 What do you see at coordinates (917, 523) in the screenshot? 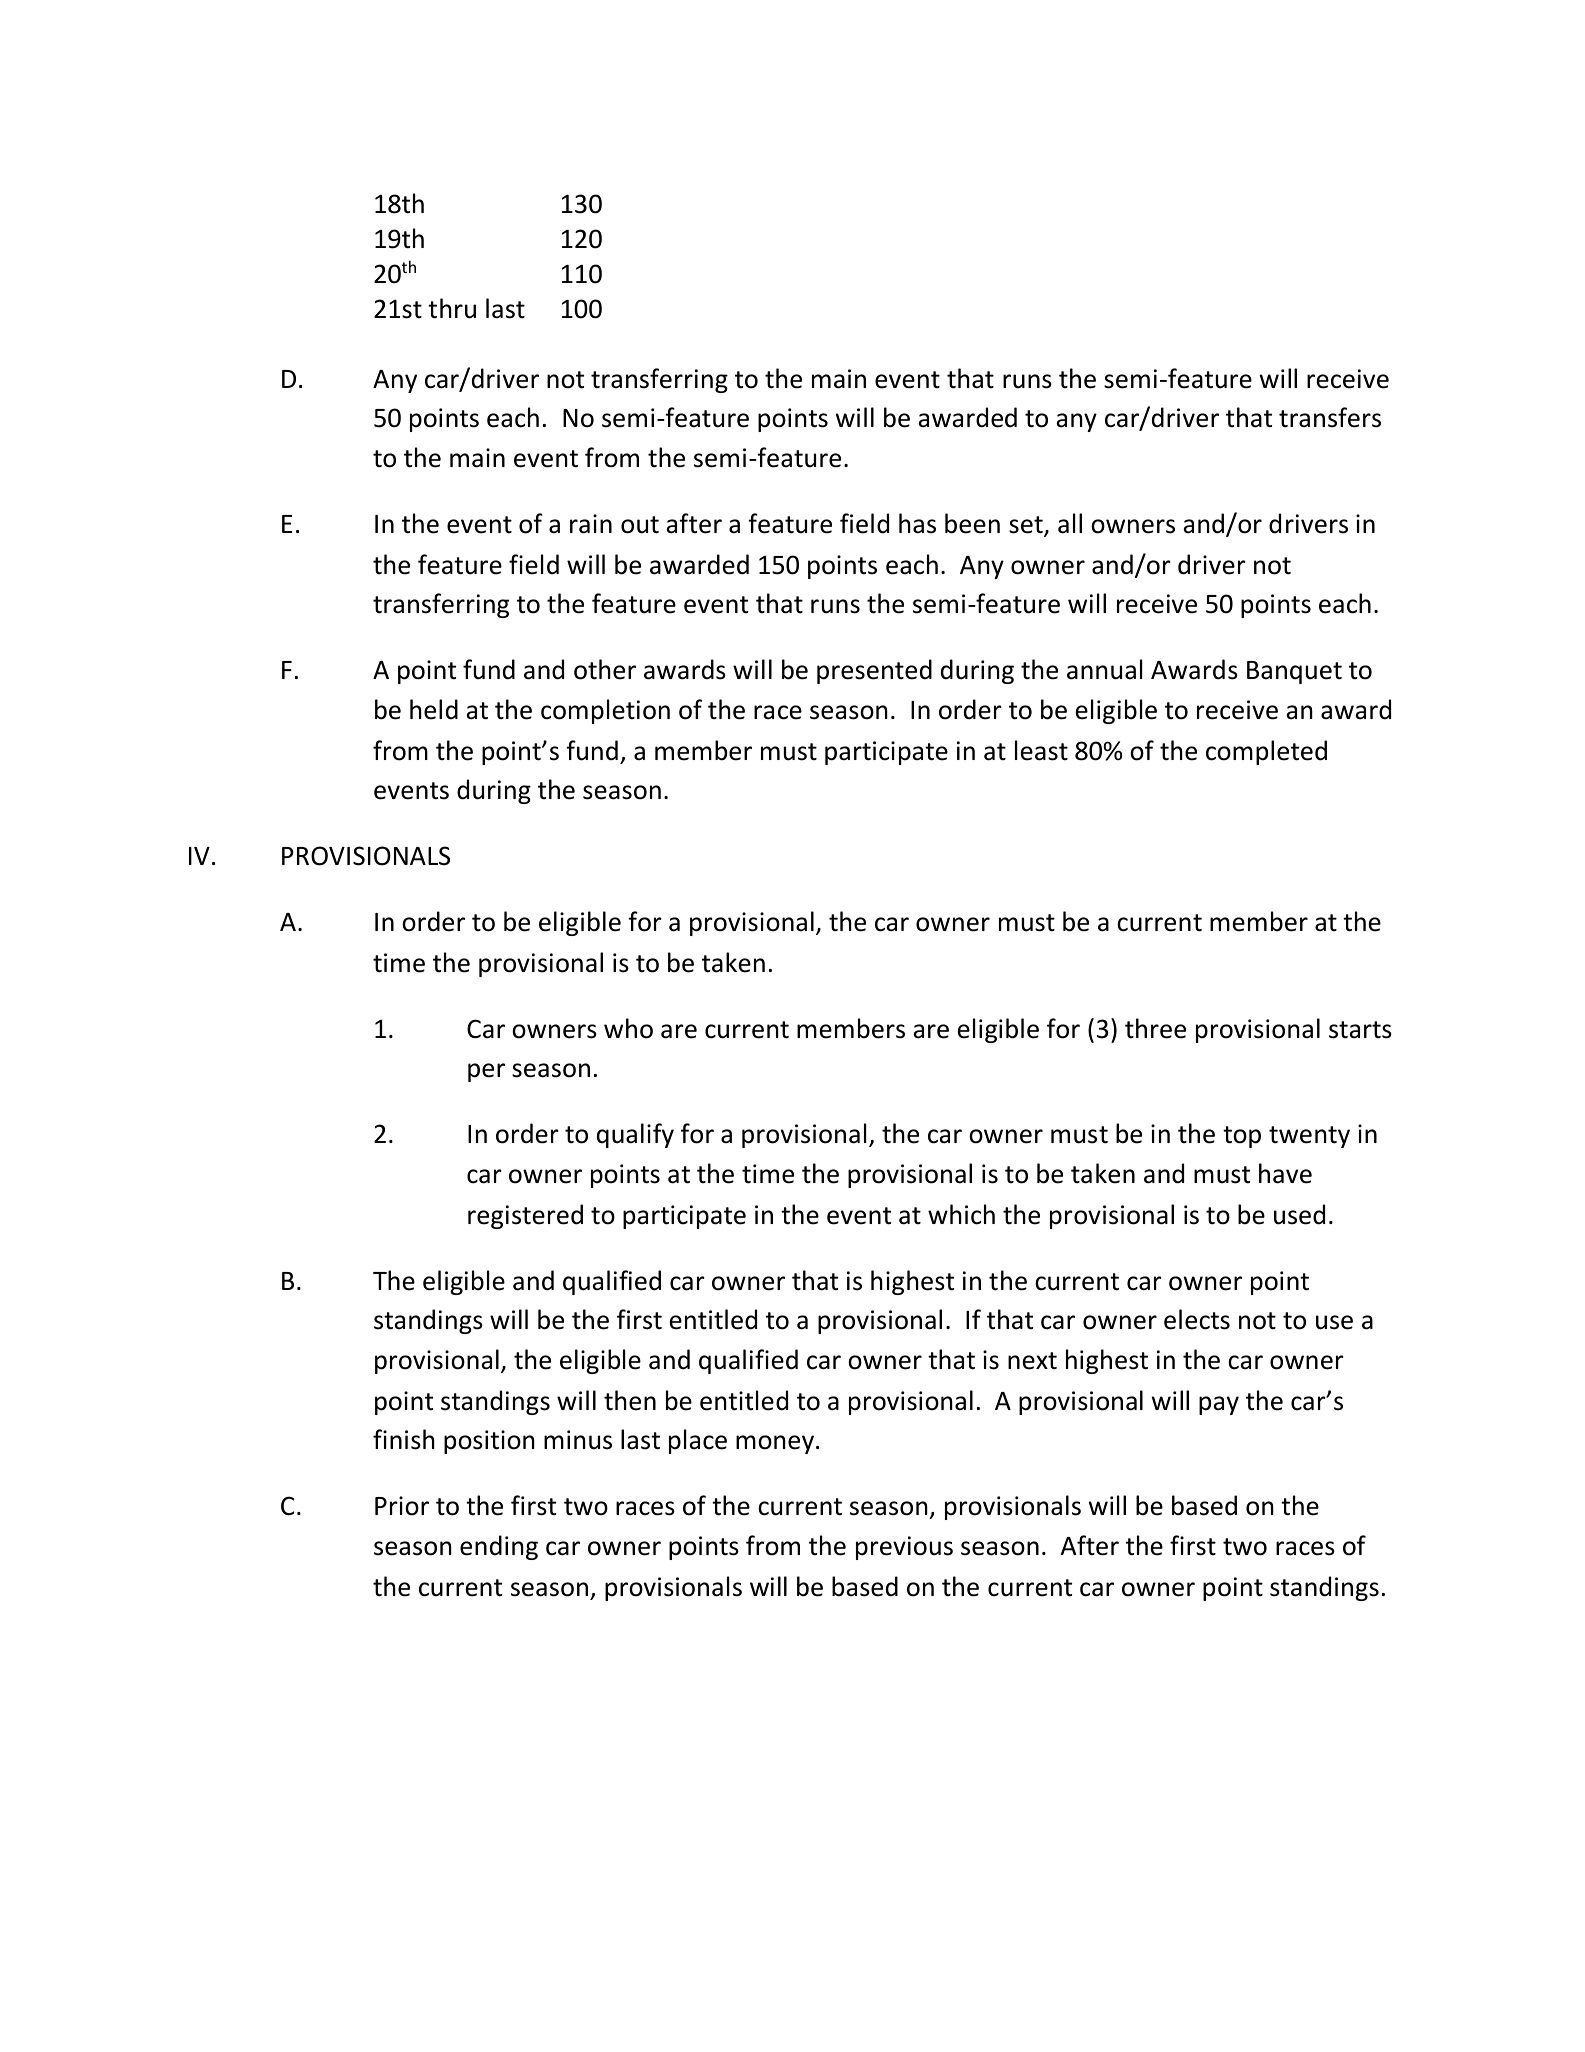
I see `has` at bounding box center [917, 523].
